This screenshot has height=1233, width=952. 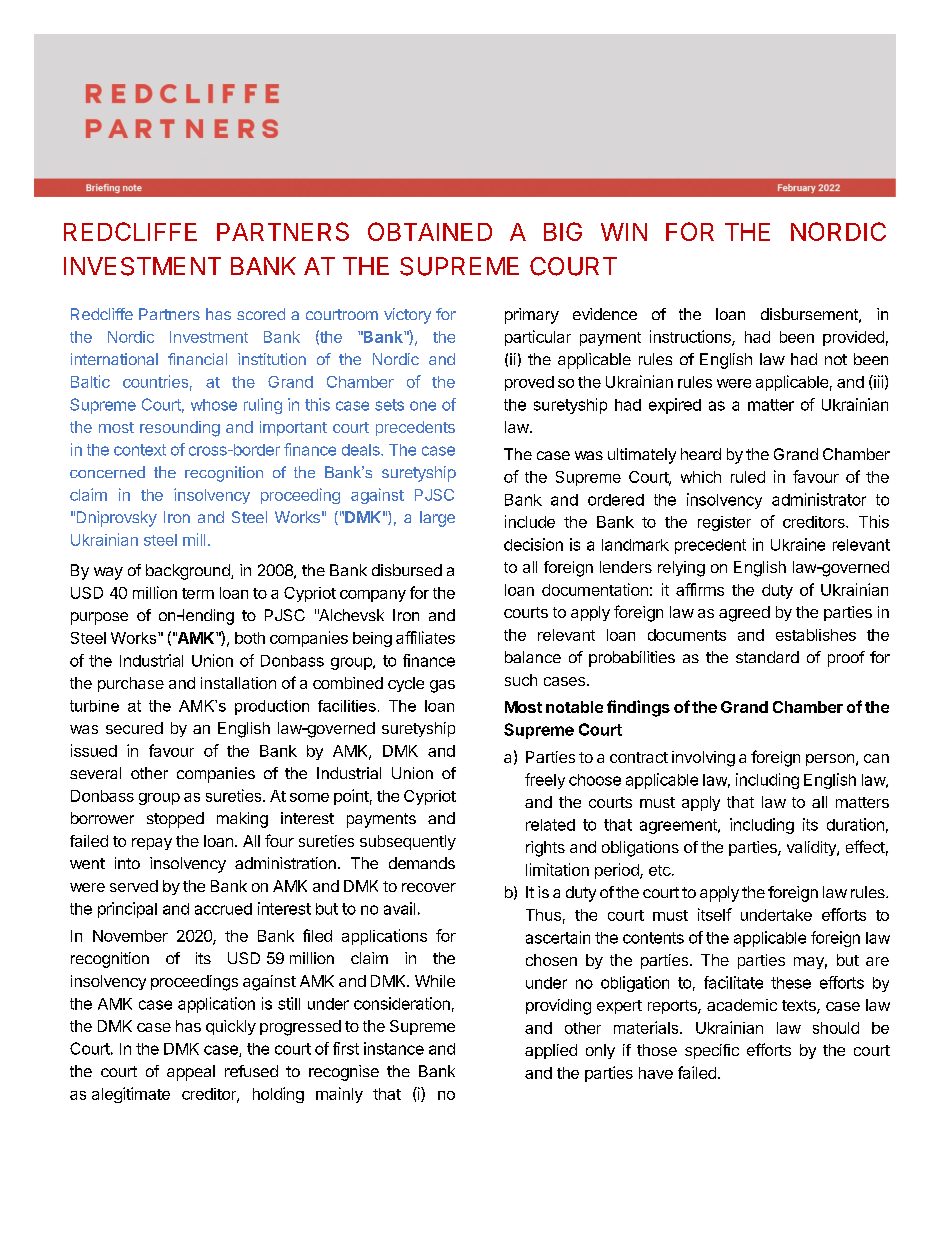 What do you see at coordinates (551, 1051) in the screenshot?
I see `applied` at bounding box center [551, 1051].
